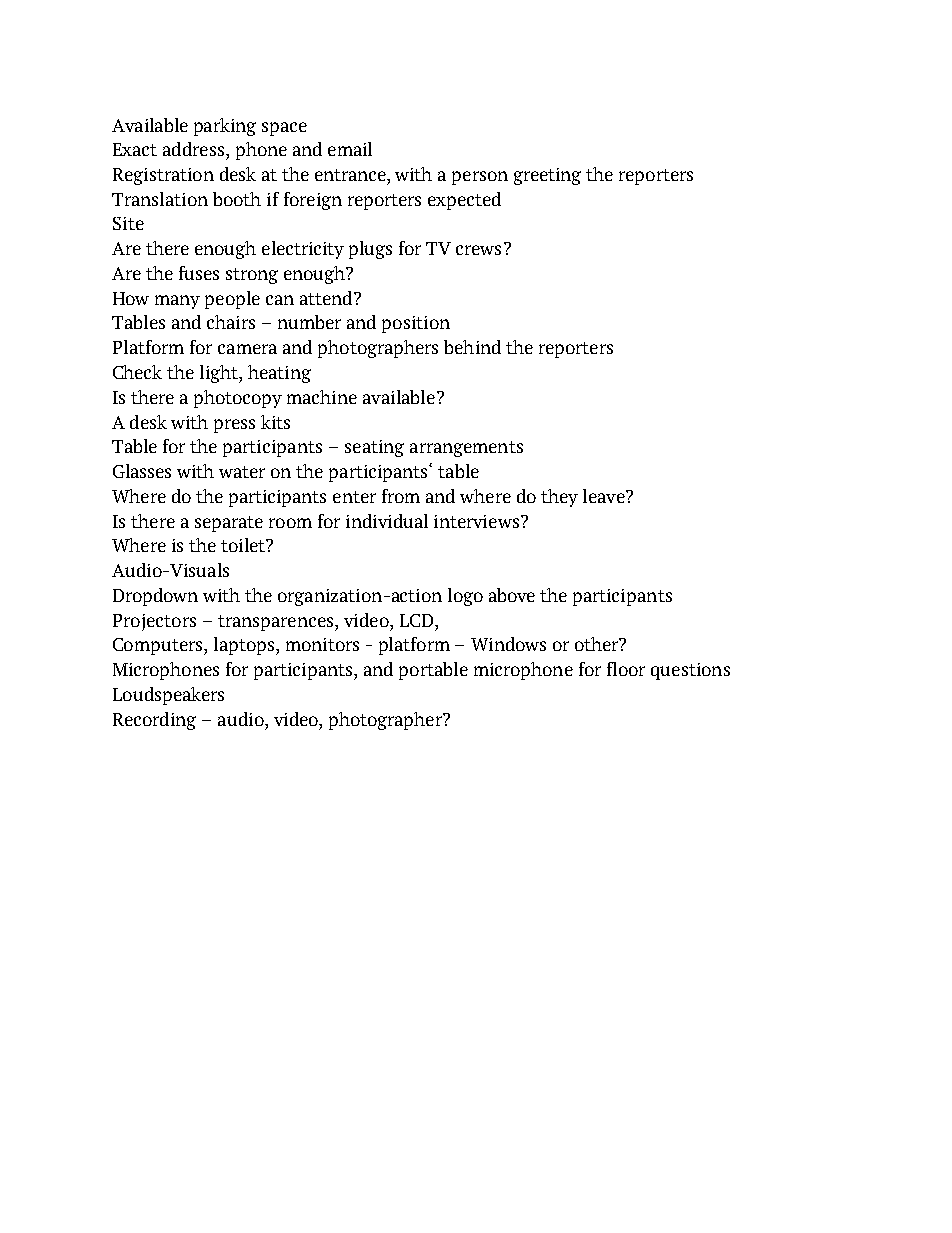 The width and height of the page is (952, 1233). What do you see at coordinates (234, 426) in the page?
I see `press` at bounding box center [234, 426].
